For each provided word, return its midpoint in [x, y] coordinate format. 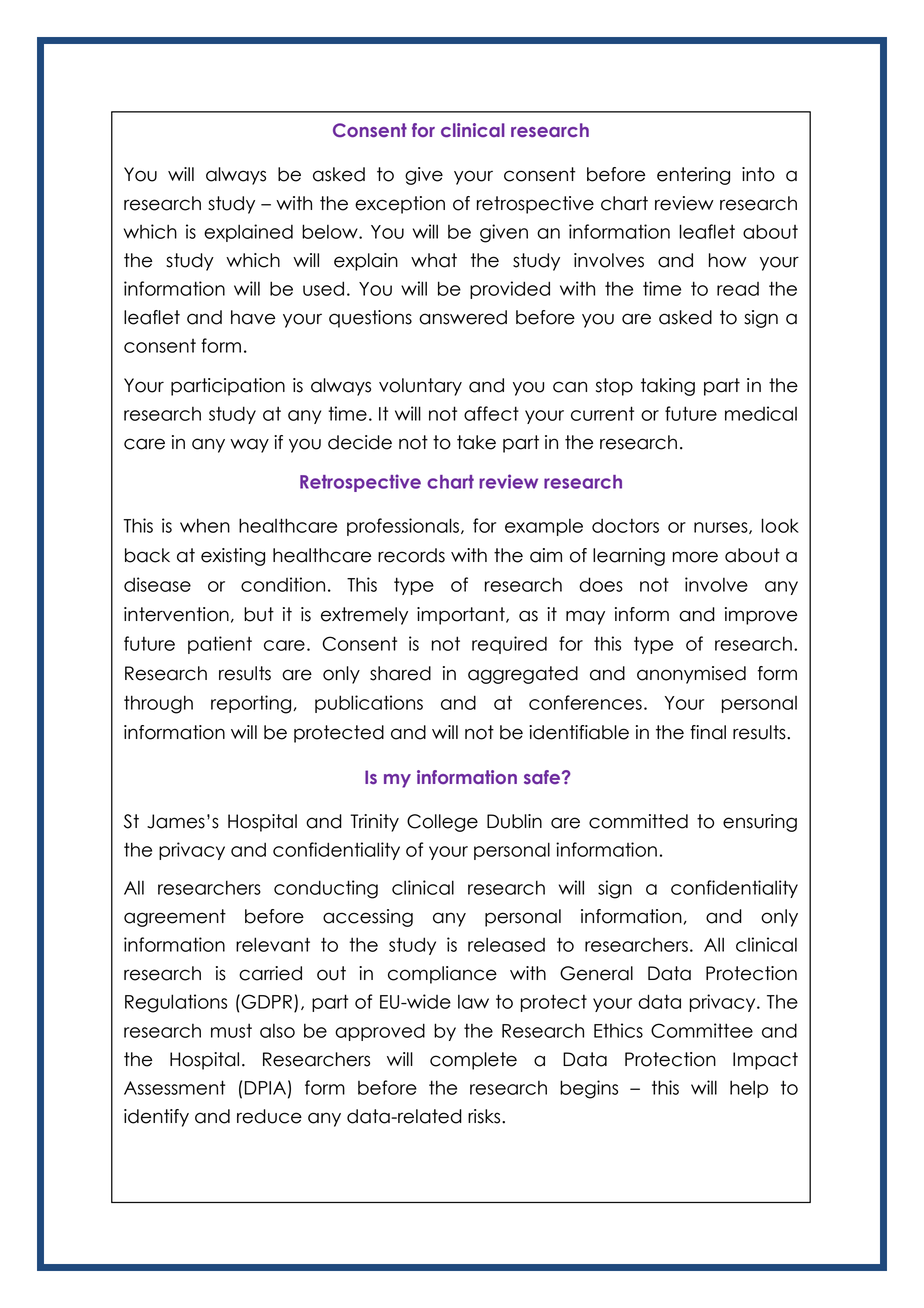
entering [693, 176]
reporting [252, 704]
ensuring [760, 823]
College [442, 823]
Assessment [174, 1087]
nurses [722, 528]
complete [473, 1061]
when [205, 525]
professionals [404, 527]
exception [400, 205]
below [331, 231]
